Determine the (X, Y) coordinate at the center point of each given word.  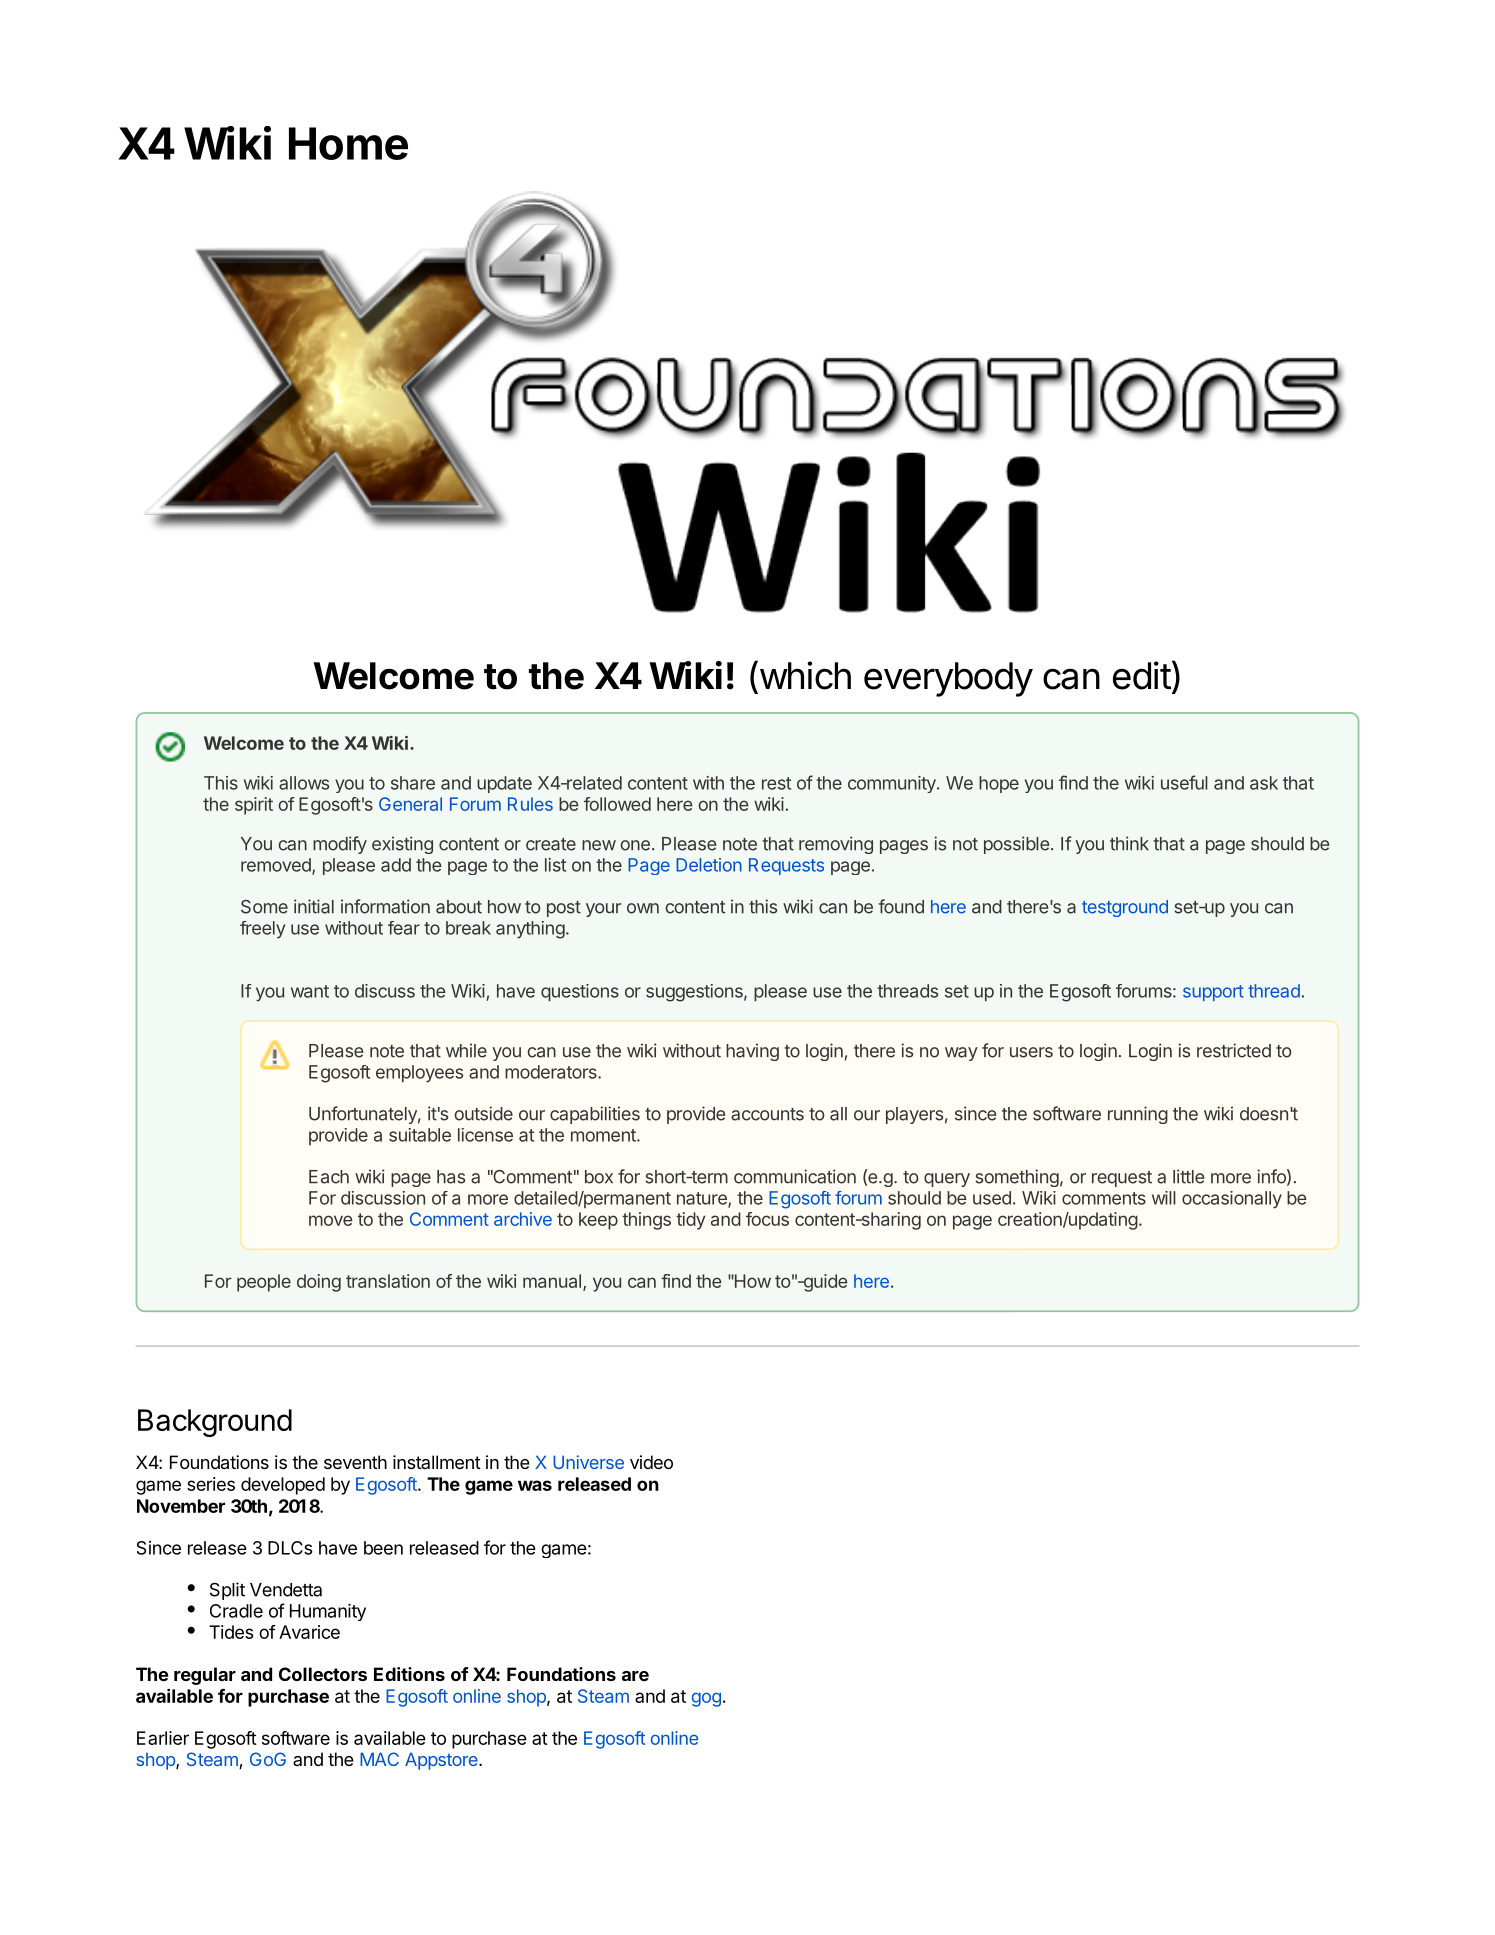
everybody (948, 679)
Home (348, 143)
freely (262, 930)
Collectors (323, 1674)
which (804, 675)
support (1213, 993)
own (643, 908)
